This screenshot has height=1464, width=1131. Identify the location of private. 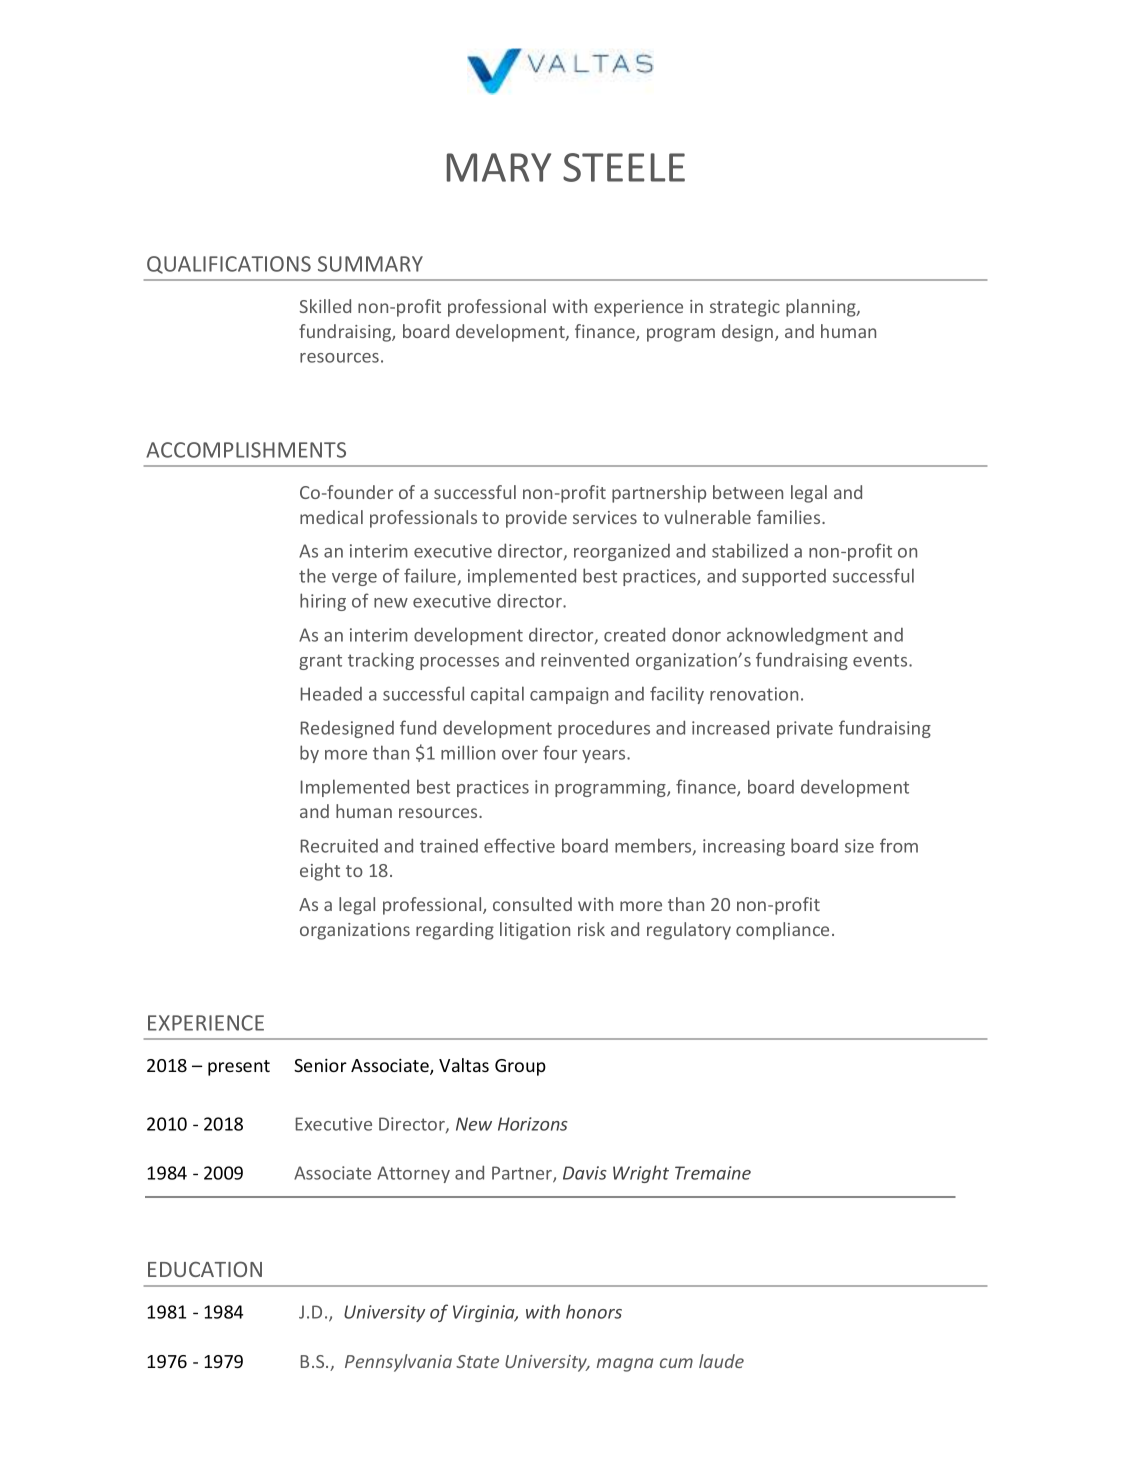
(805, 729).
